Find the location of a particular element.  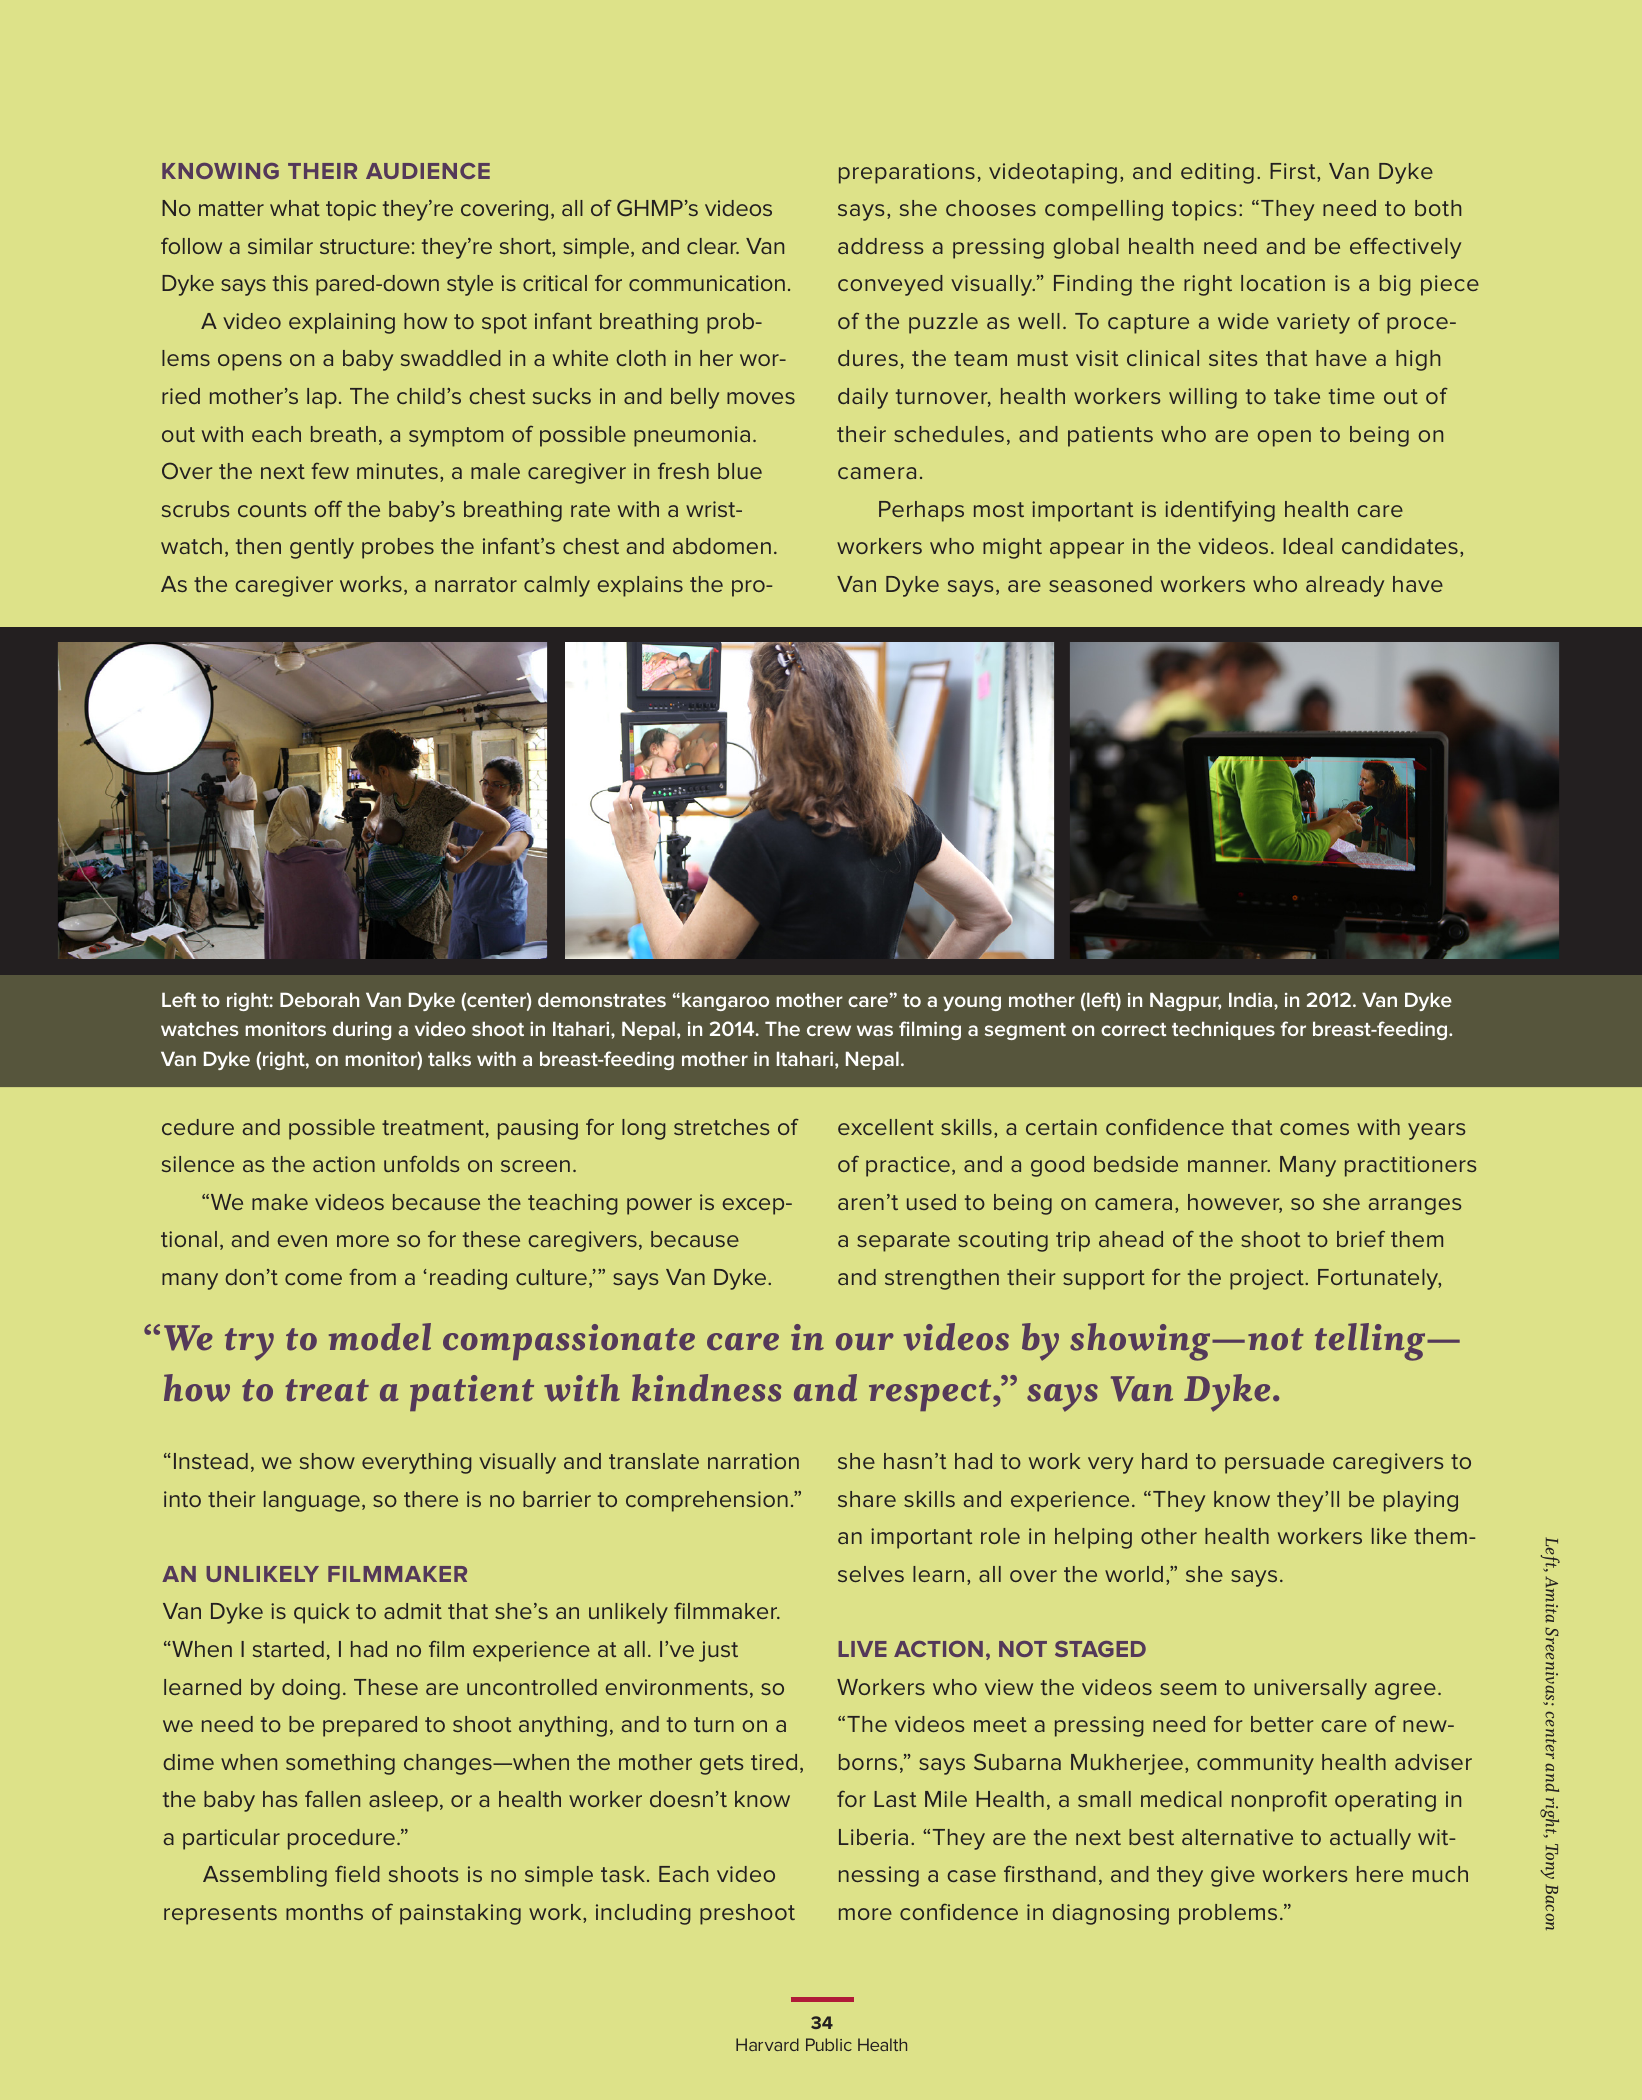

Public is located at coordinates (829, 2044).
